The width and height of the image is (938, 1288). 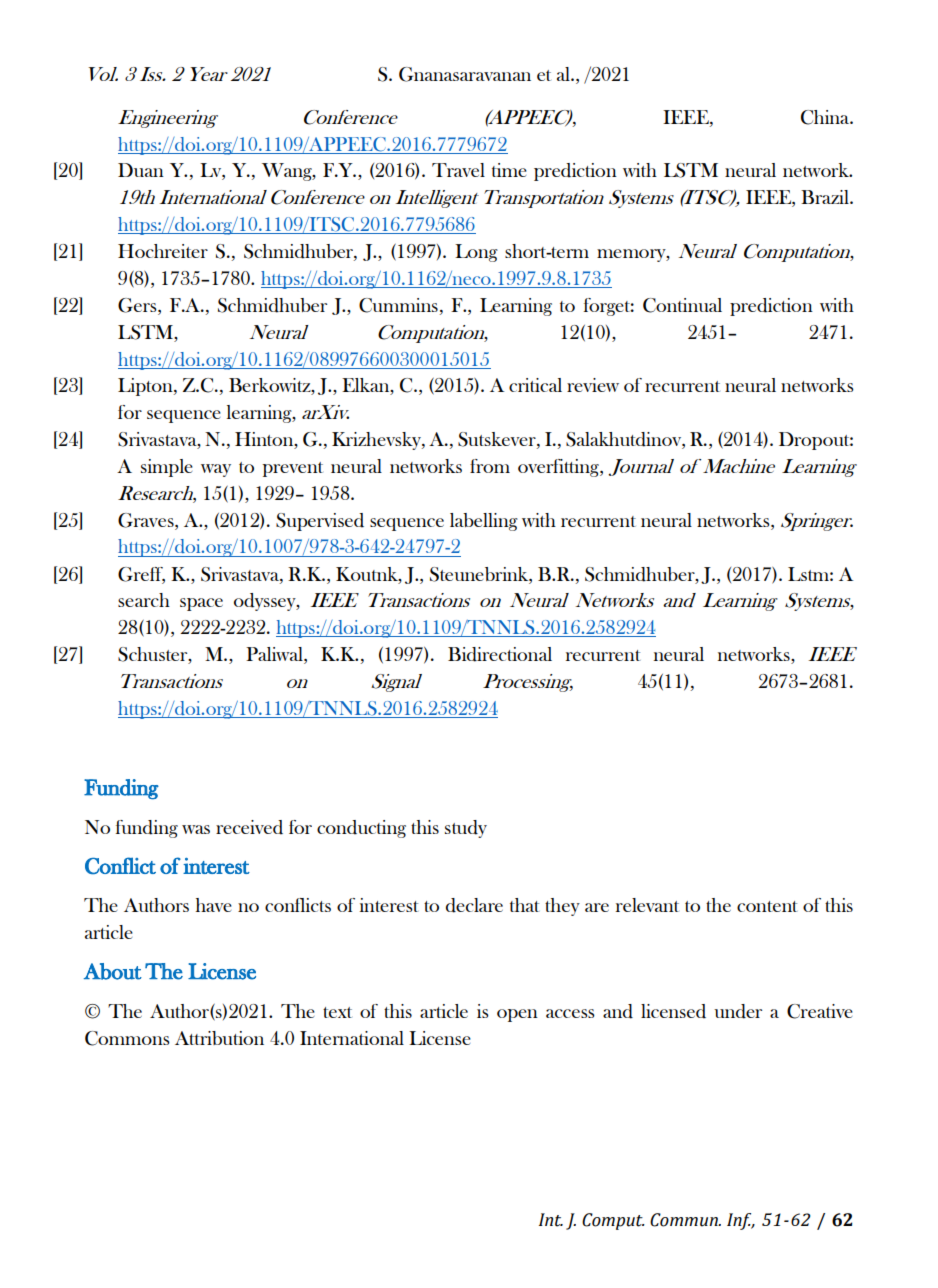 I want to click on Travel, so click(x=458, y=170).
